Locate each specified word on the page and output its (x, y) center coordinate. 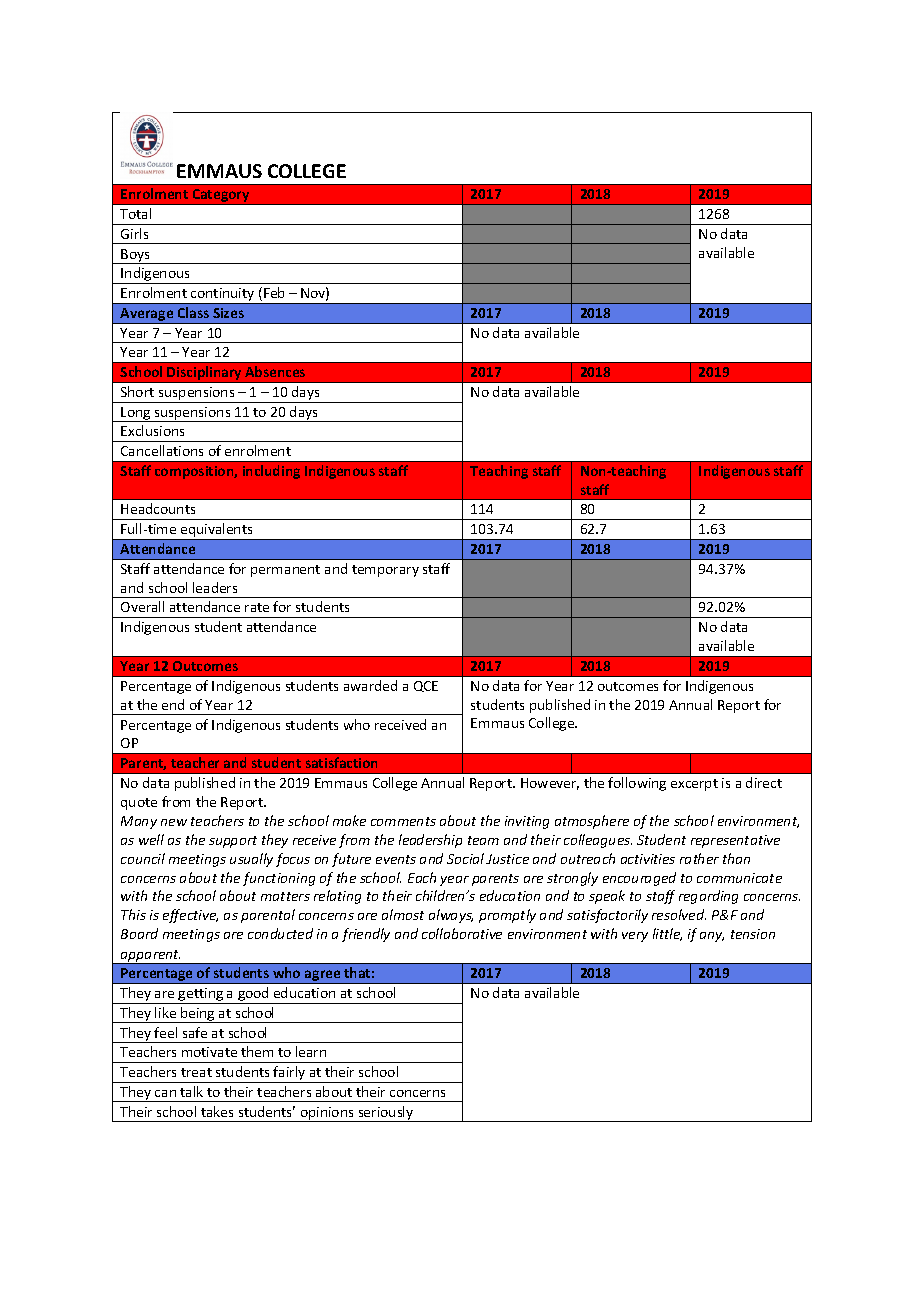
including (271, 472)
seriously (386, 1114)
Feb (274, 292)
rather (699, 858)
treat (196, 1072)
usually (251, 860)
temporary (385, 571)
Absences (275, 371)
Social (465, 858)
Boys (136, 256)
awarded (370, 685)
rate (257, 607)
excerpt (694, 785)
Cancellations (162, 450)
